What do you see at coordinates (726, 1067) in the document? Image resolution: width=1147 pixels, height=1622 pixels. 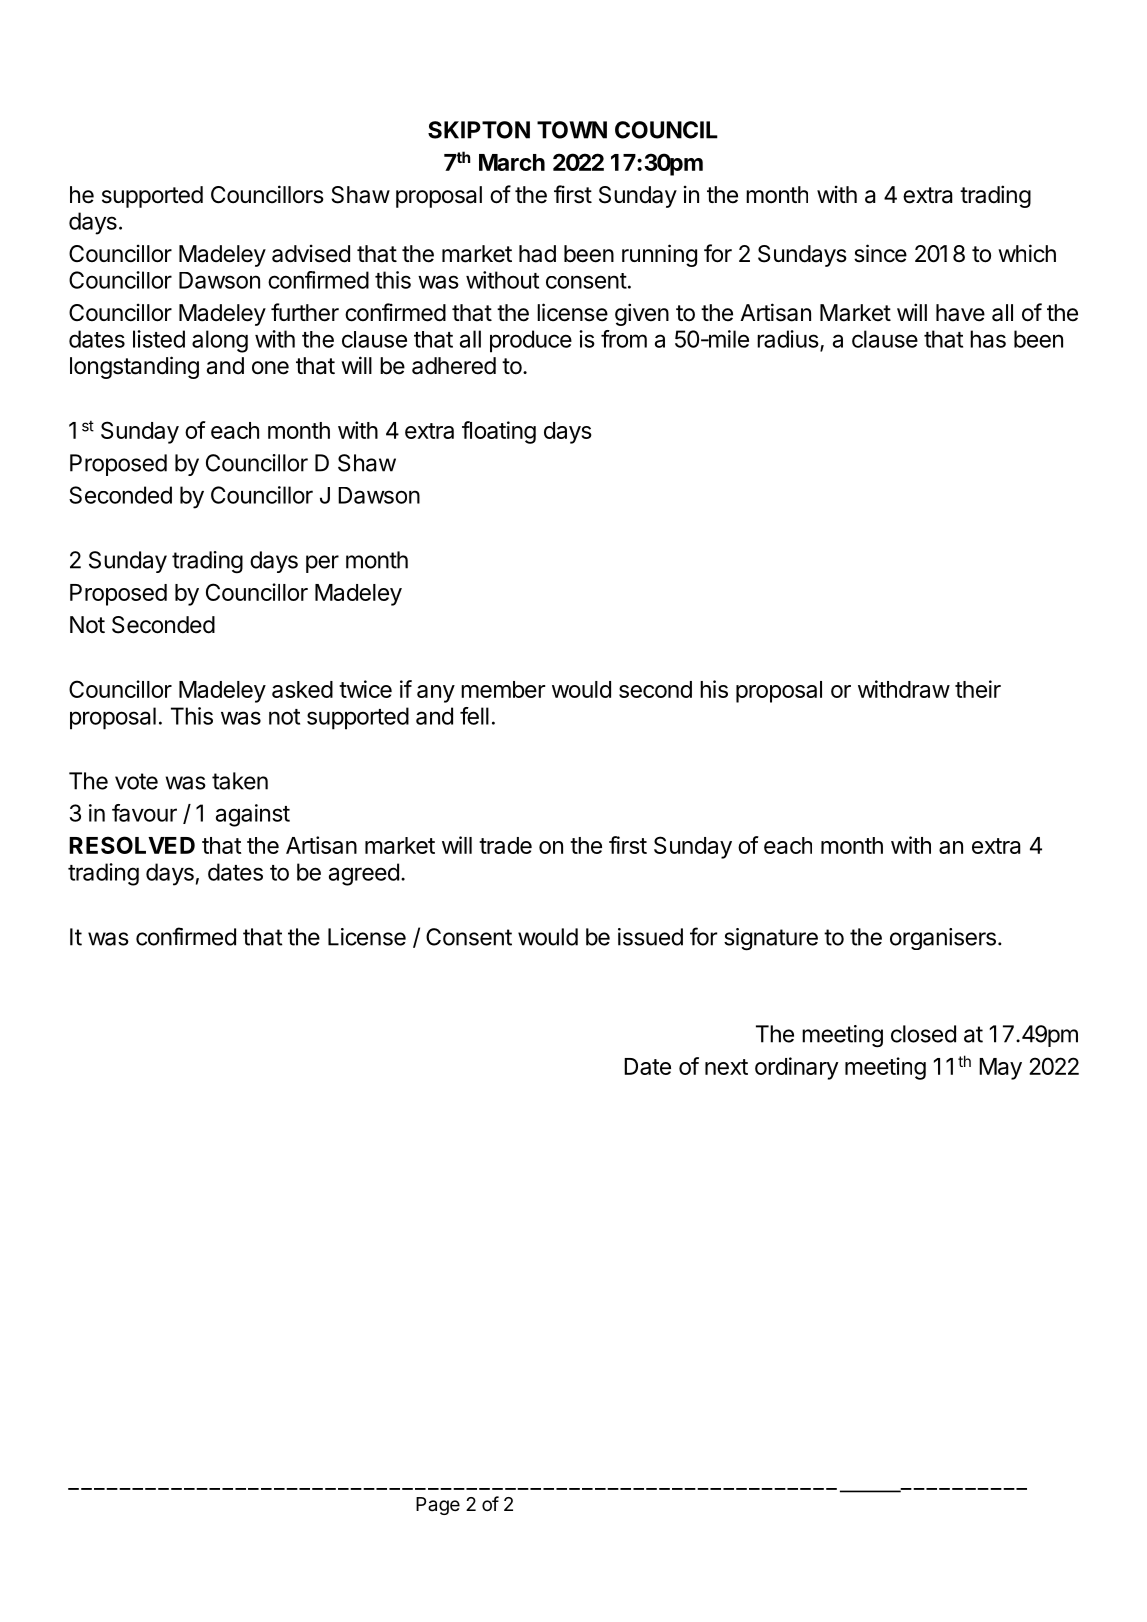 I see `next` at bounding box center [726, 1067].
